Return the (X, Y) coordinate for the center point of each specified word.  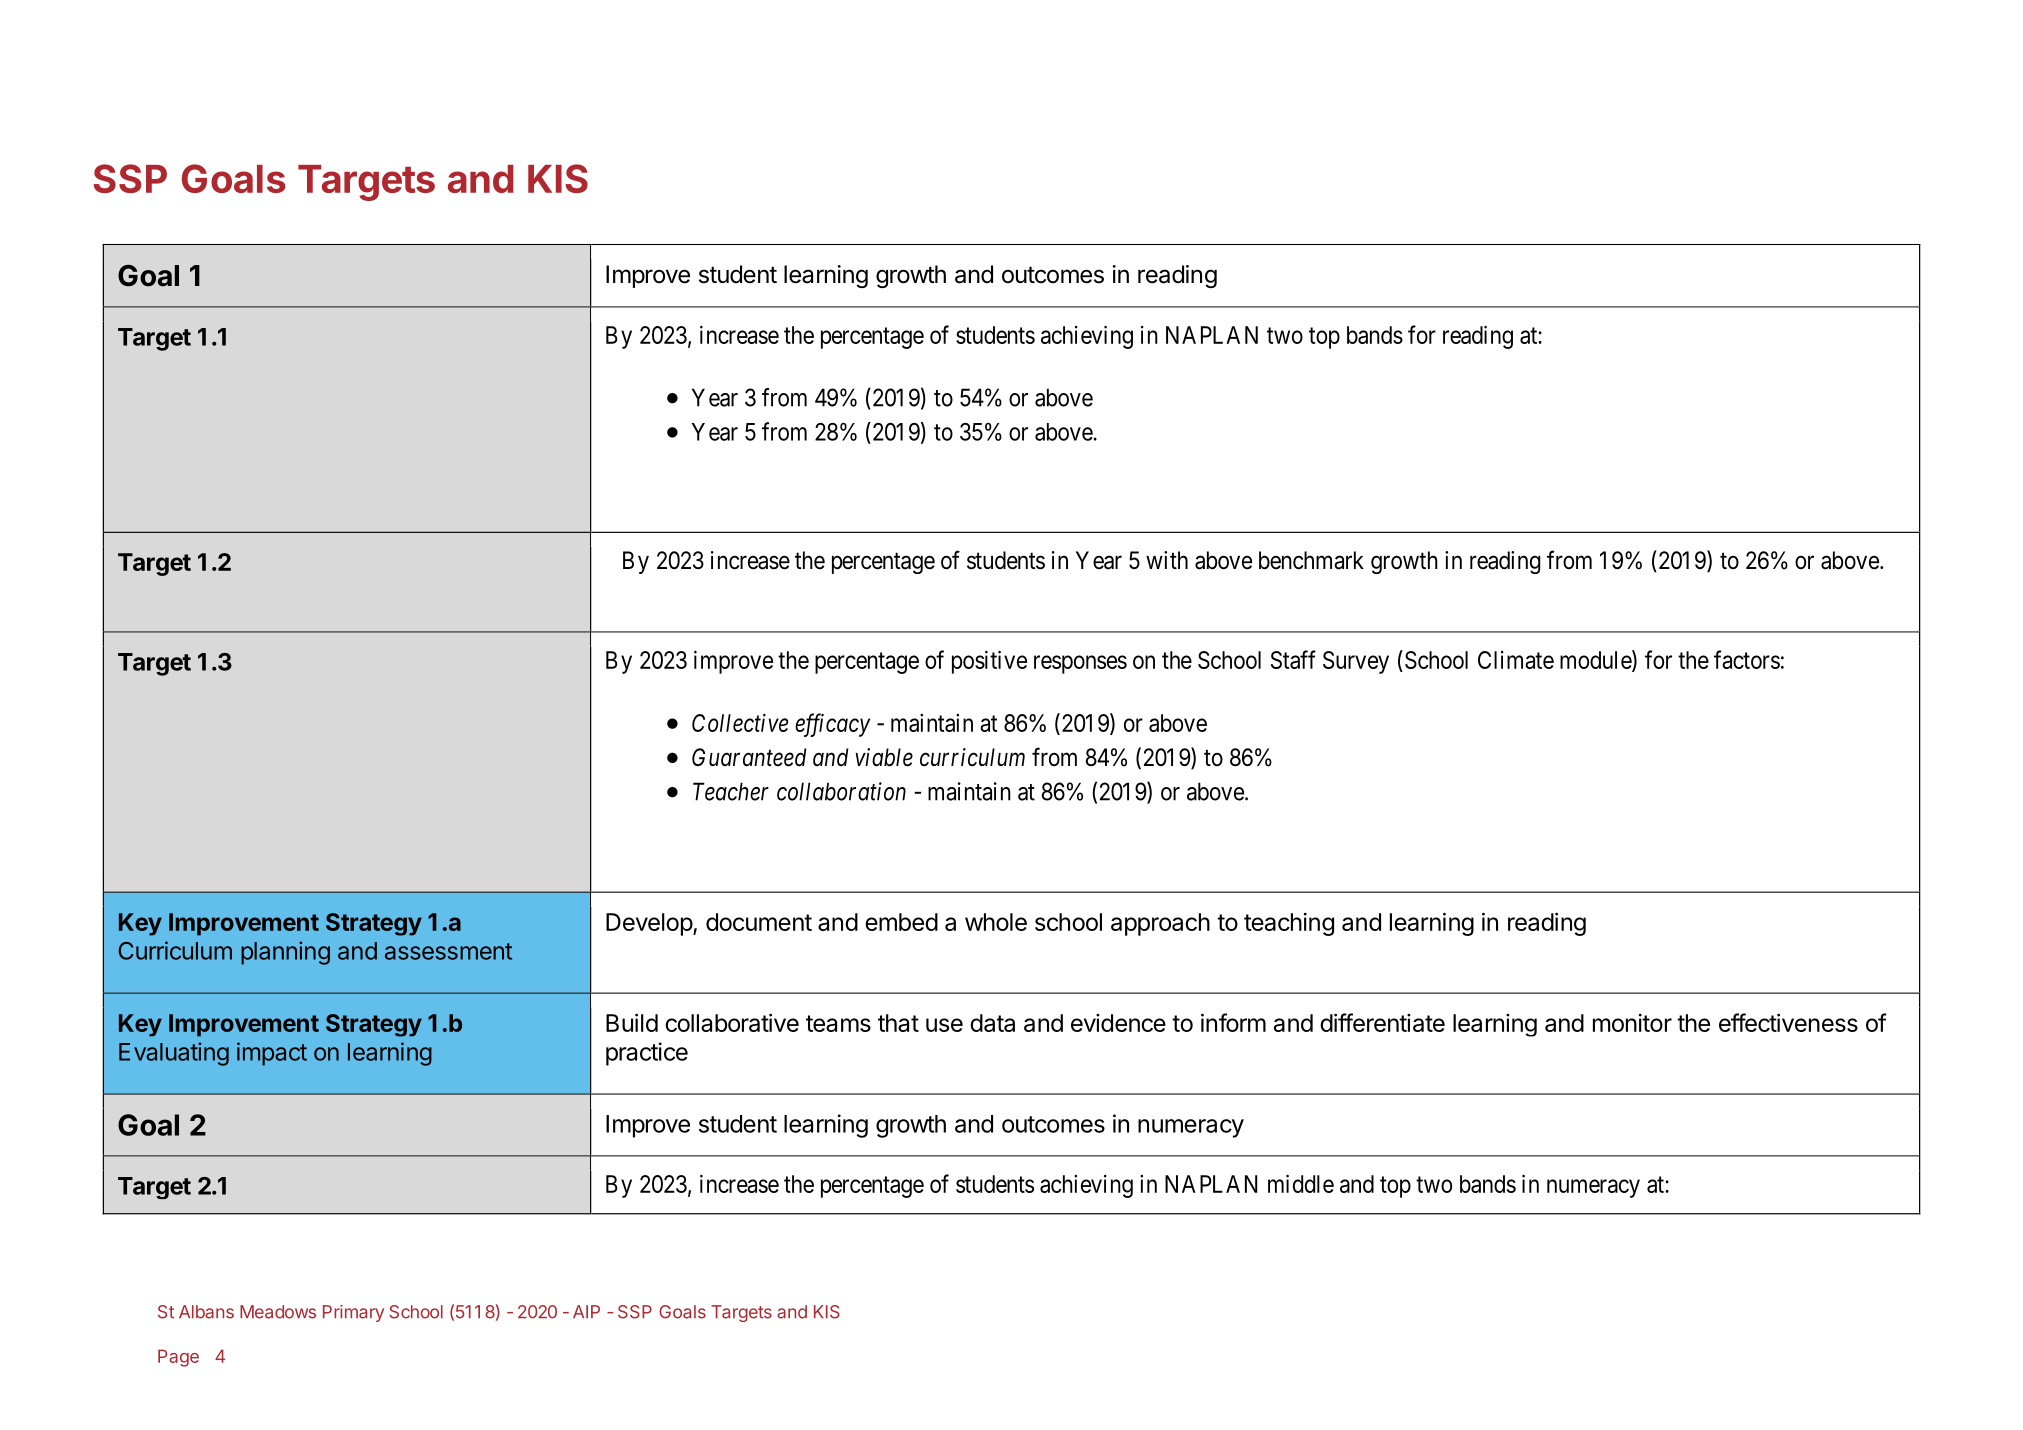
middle (1301, 1183)
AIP (586, 1311)
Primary (353, 1313)
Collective (740, 723)
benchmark (1311, 560)
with (1167, 560)
